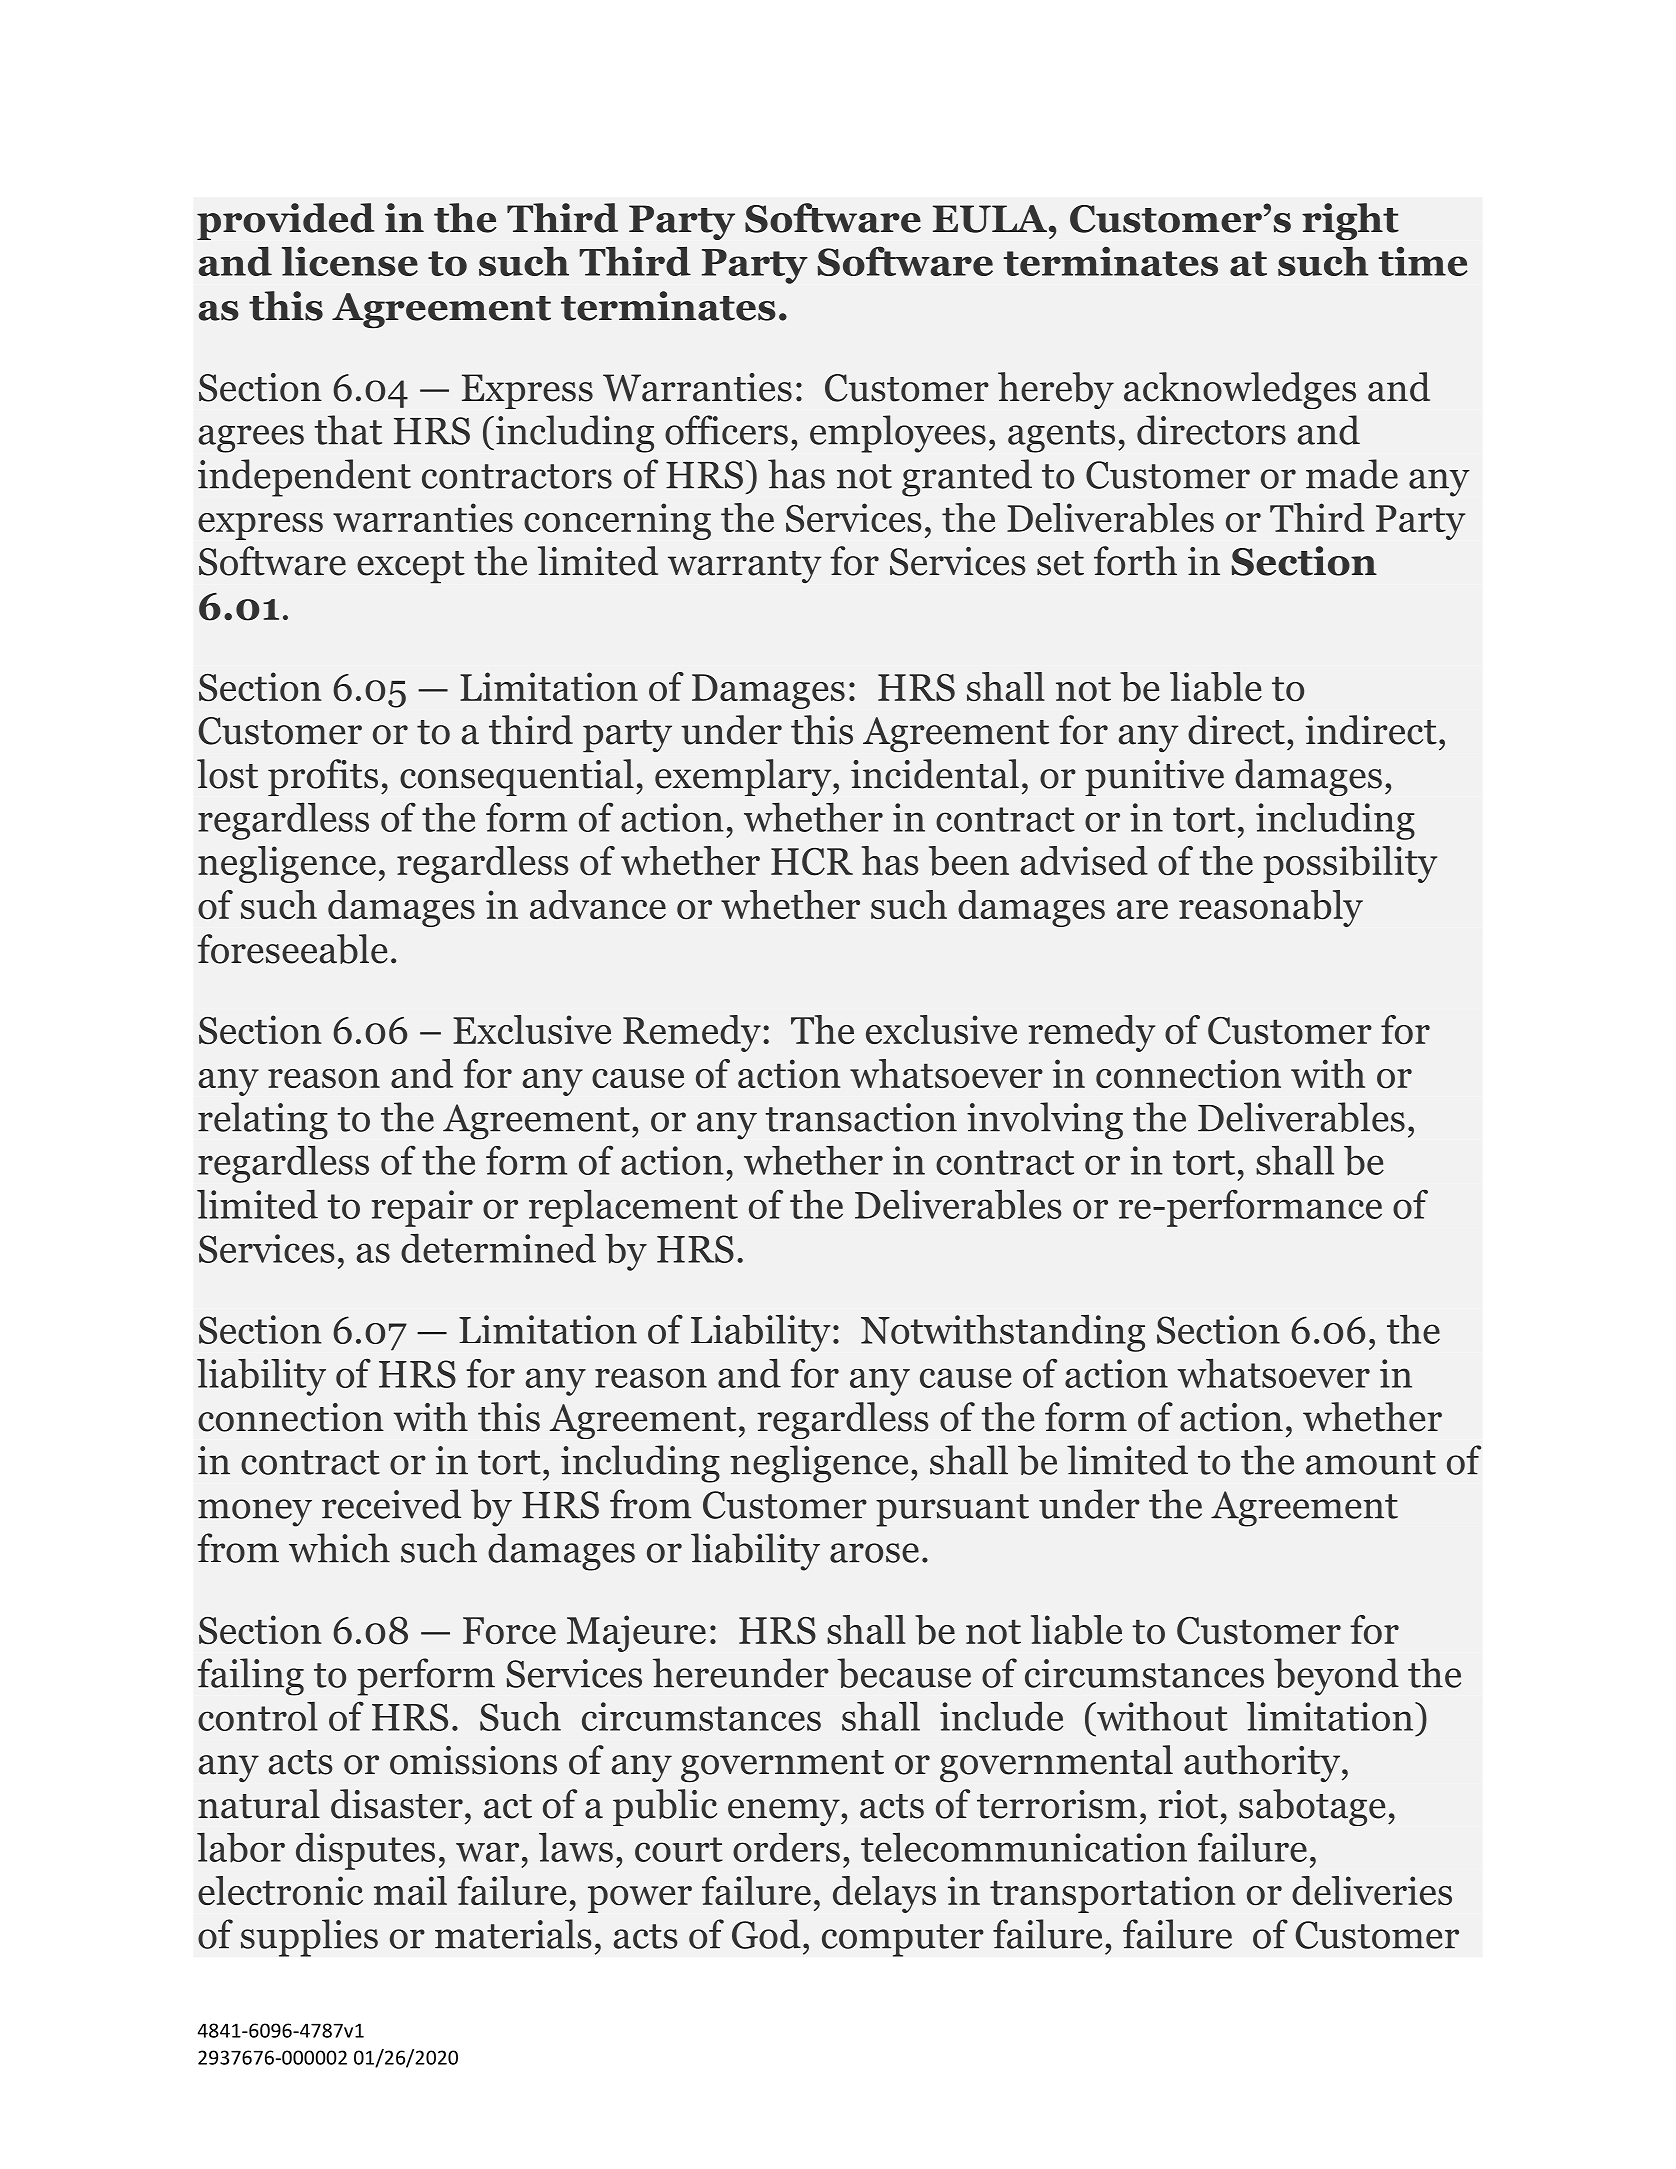 The image size is (1676, 2169). What do you see at coordinates (410, 1890) in the screenshot?
I see `mail` at bounding box center [410, 1890].
